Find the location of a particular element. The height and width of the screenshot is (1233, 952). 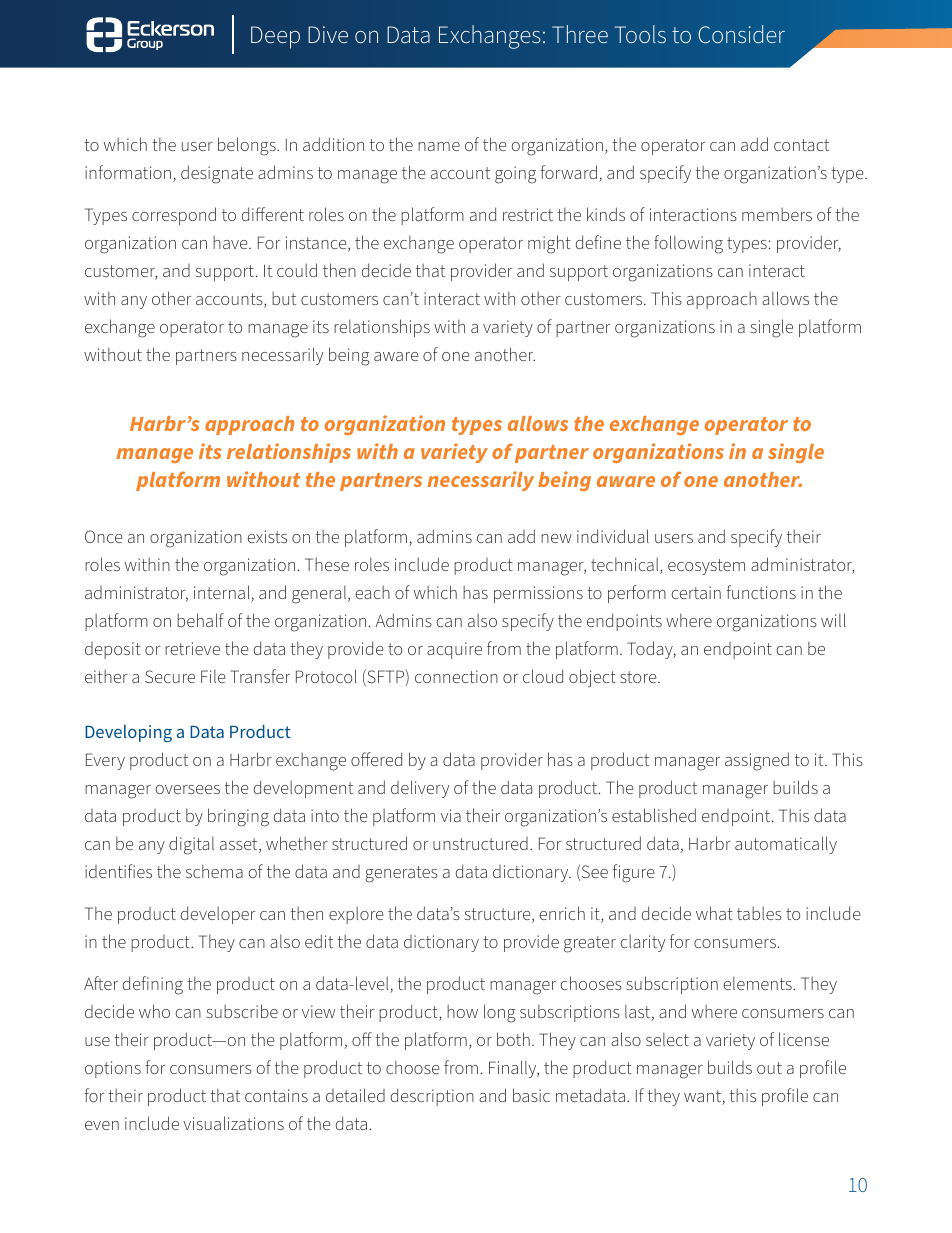

oversees is located at coordinates (187, 789).
